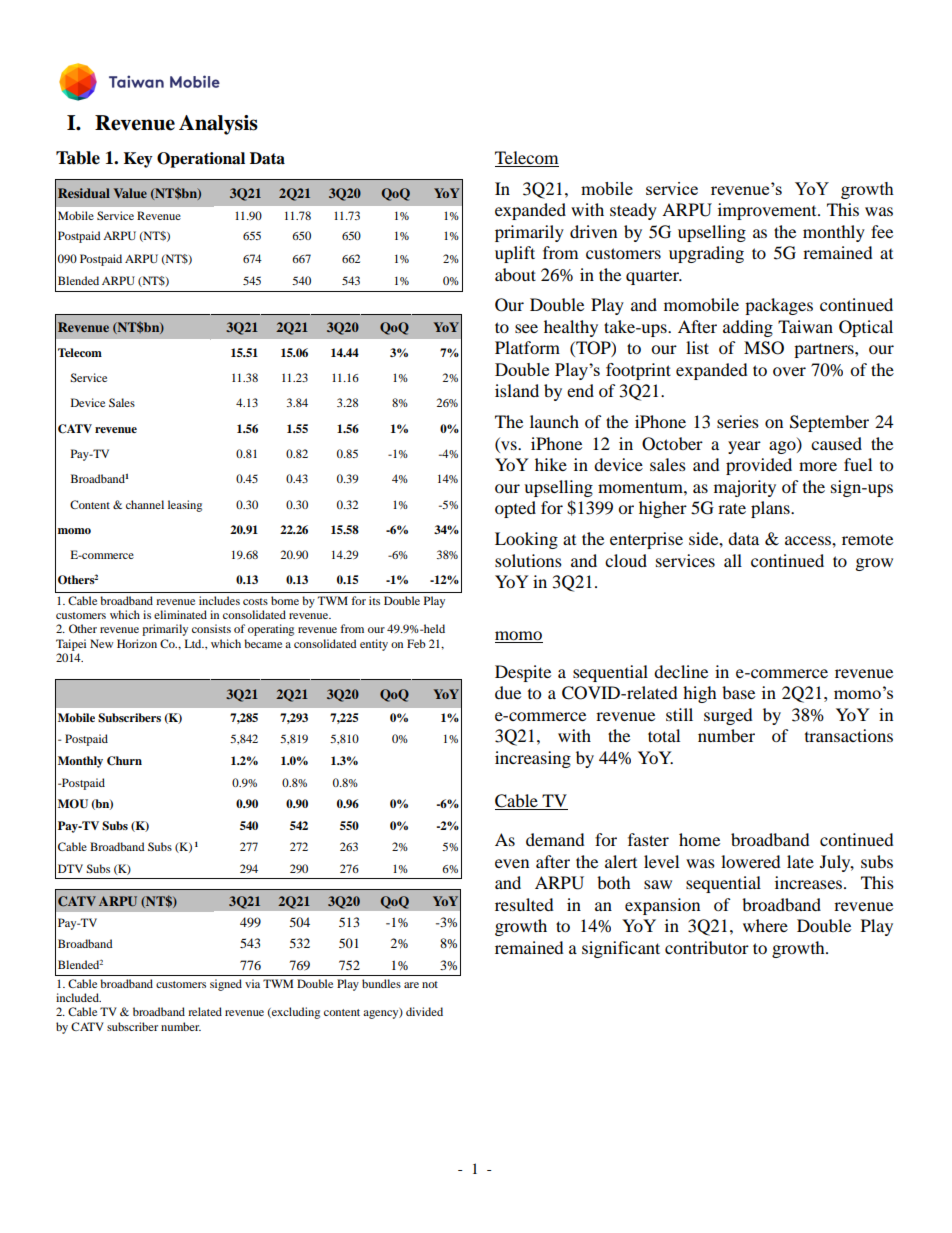 The image size is (952, 1233). What do you see at coordinates (733, 560) in the image?
I see `all` at bounding box center [733, 560].
